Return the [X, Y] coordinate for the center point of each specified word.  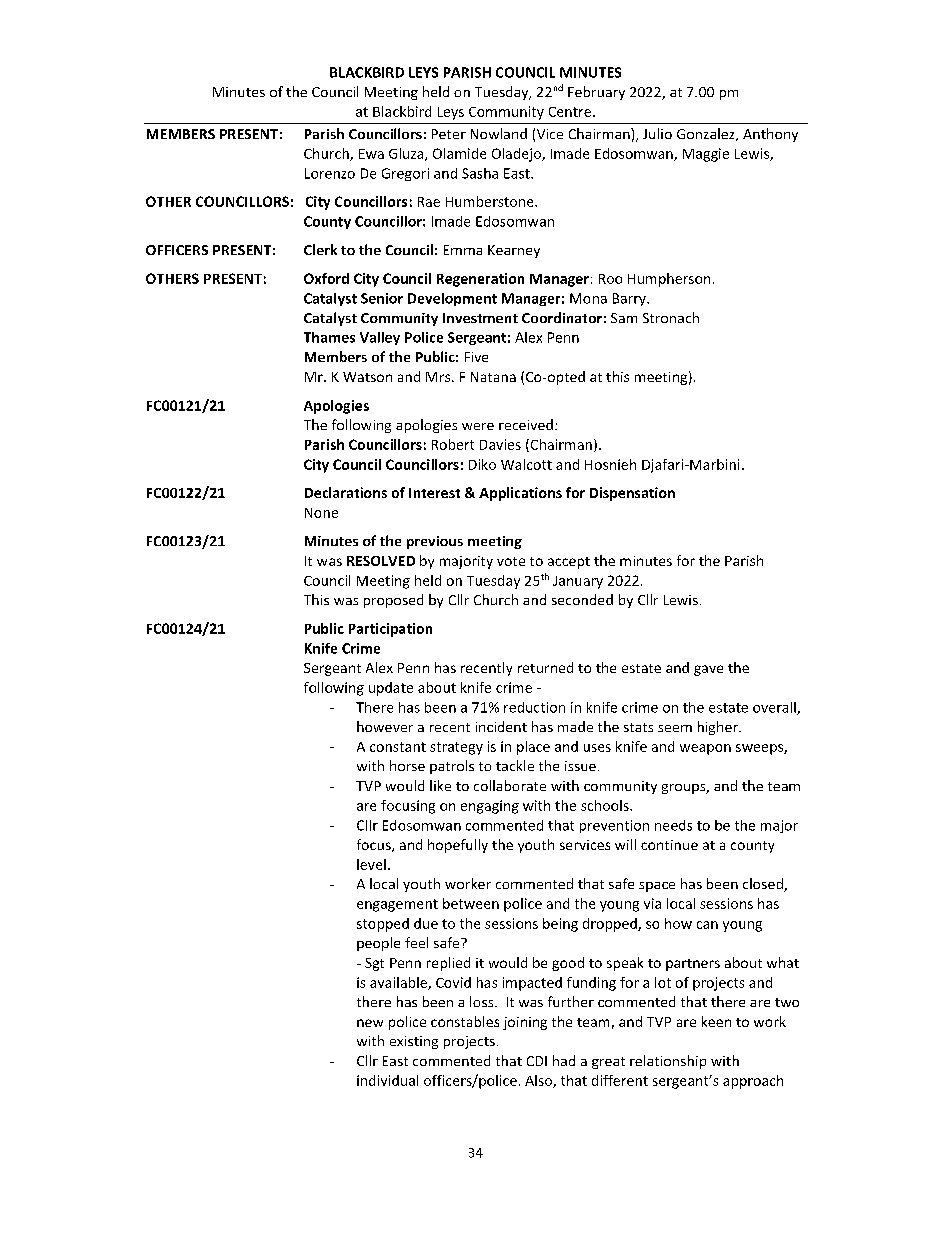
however [385, 726]
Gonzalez [707, 134]
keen [716, 1021]
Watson [367, 377]
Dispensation [632, 494]
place [533, 748]
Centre [570, 112]
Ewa [371, 154]
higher [719, 728]
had [564, 1060]
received [526, 424]
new [370, 1023]
